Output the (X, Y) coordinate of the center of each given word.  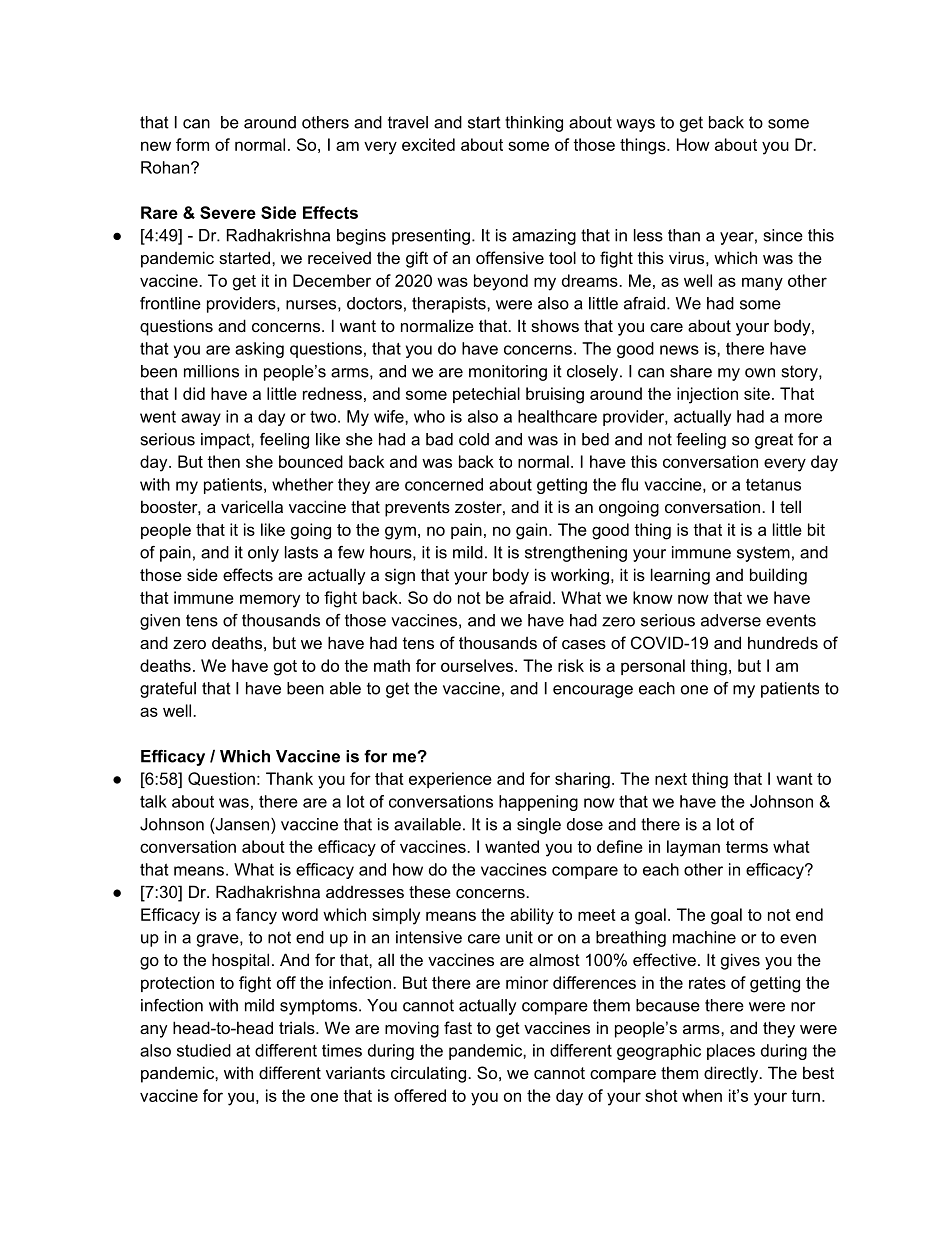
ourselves (478, 665)
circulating (430, 1074)
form (192, 144)
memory (270, 601)
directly (732, 1074)
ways (635, 125)
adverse (731, 620)
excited (428, 144)
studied (204, 1050)
